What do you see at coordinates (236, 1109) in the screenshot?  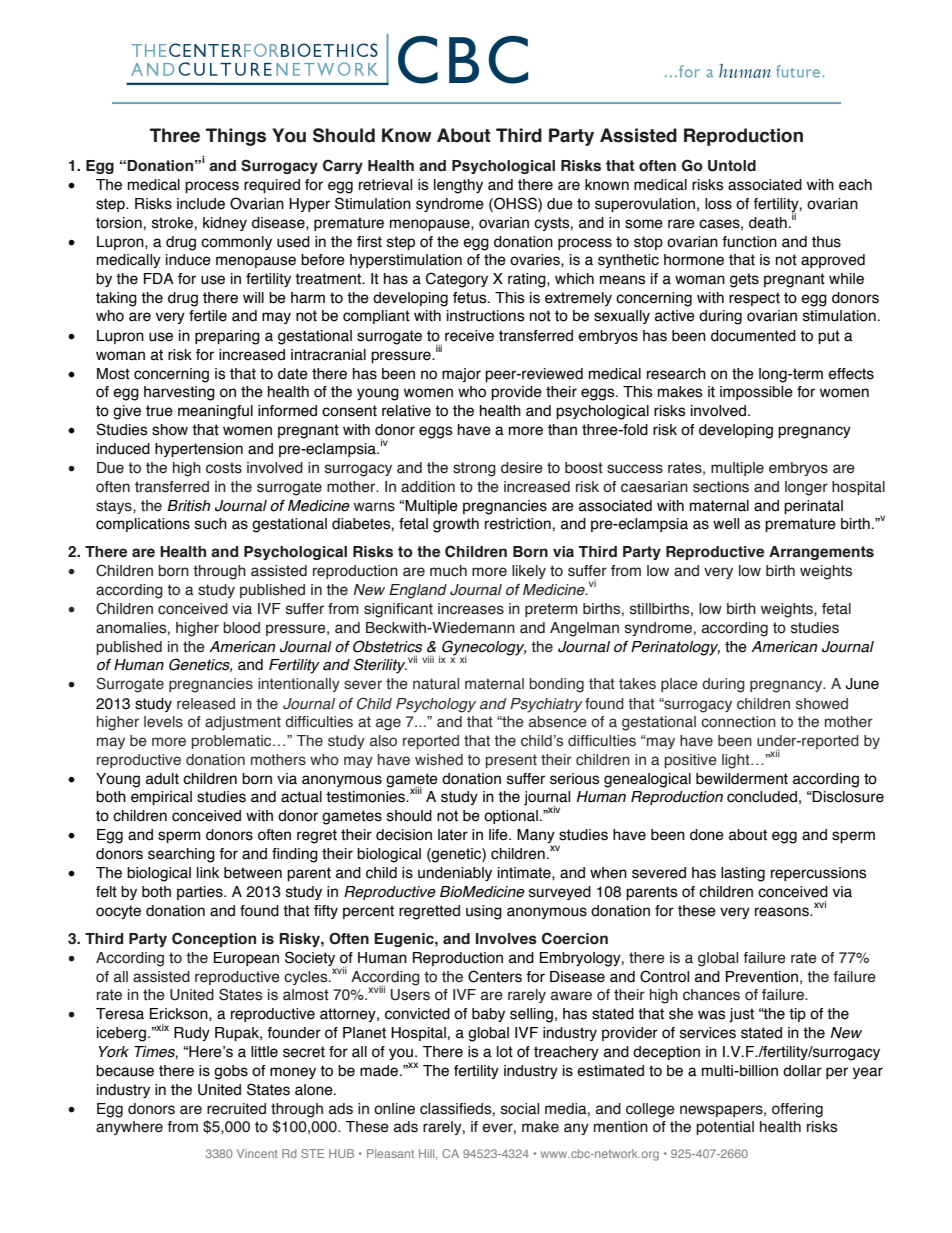 I see `recruited` at bounding box center [236, 1109].
